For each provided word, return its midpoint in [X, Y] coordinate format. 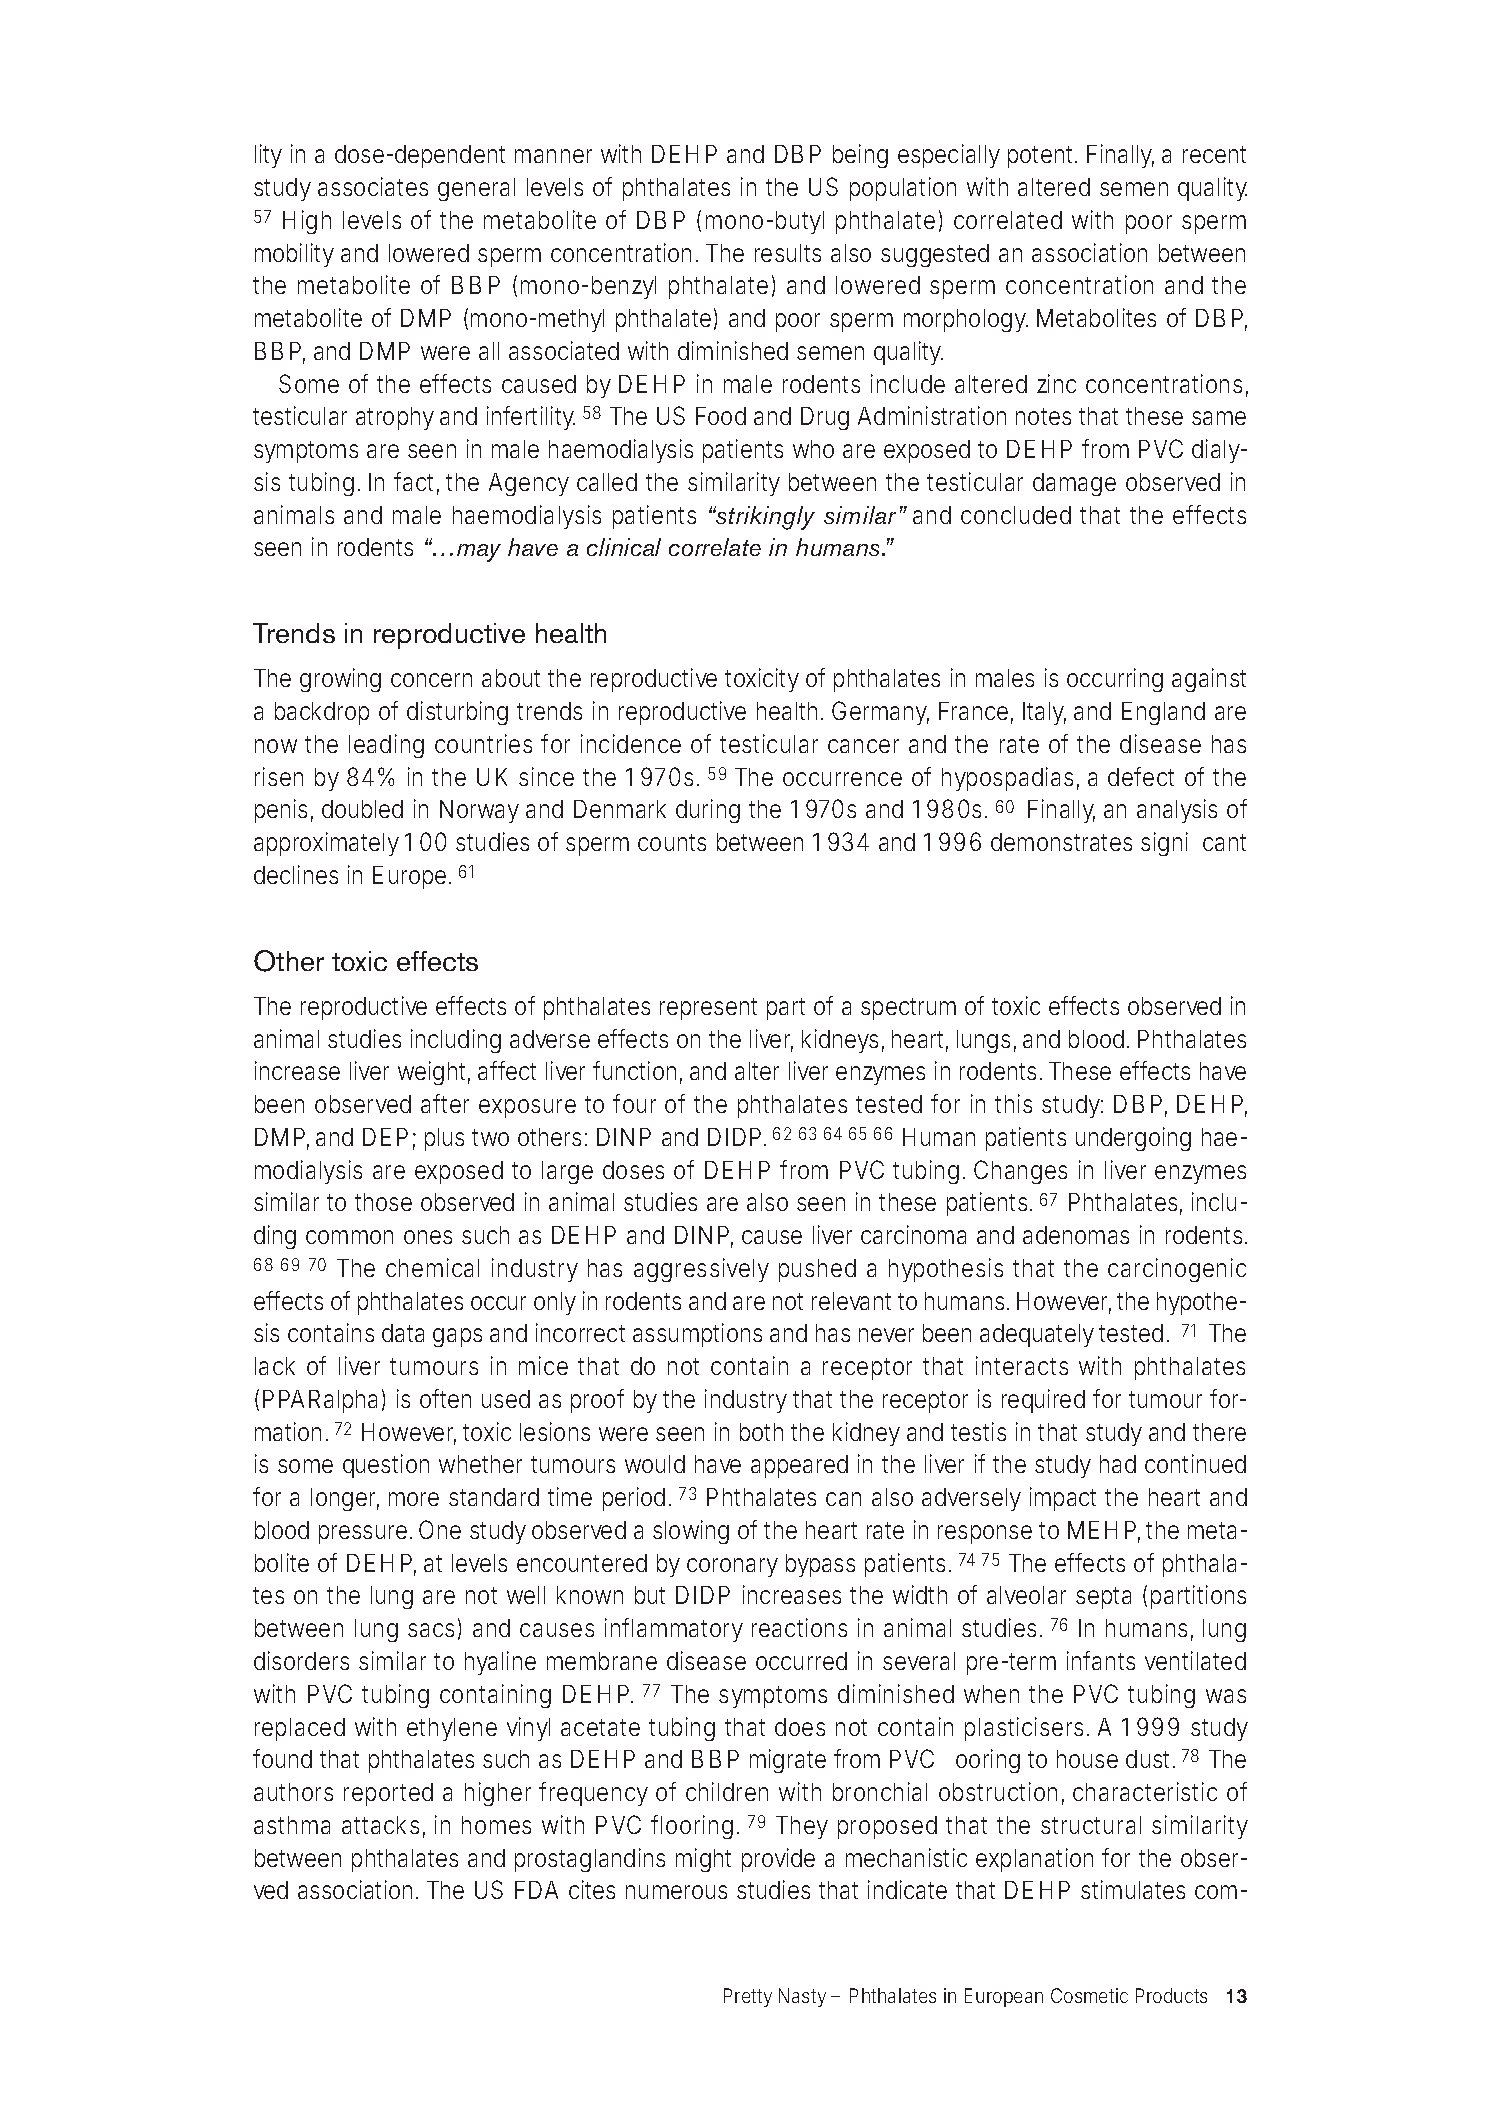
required [1043, 1401]
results [788, 253]
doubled [362, 809]
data [403, 1333]
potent [1042, 157]
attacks [380, 1825]
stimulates [1133, 1889]
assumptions [697, 1335]
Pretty [748, 1997]
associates [373, 186]
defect [1141, 776]
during [708, 811]
